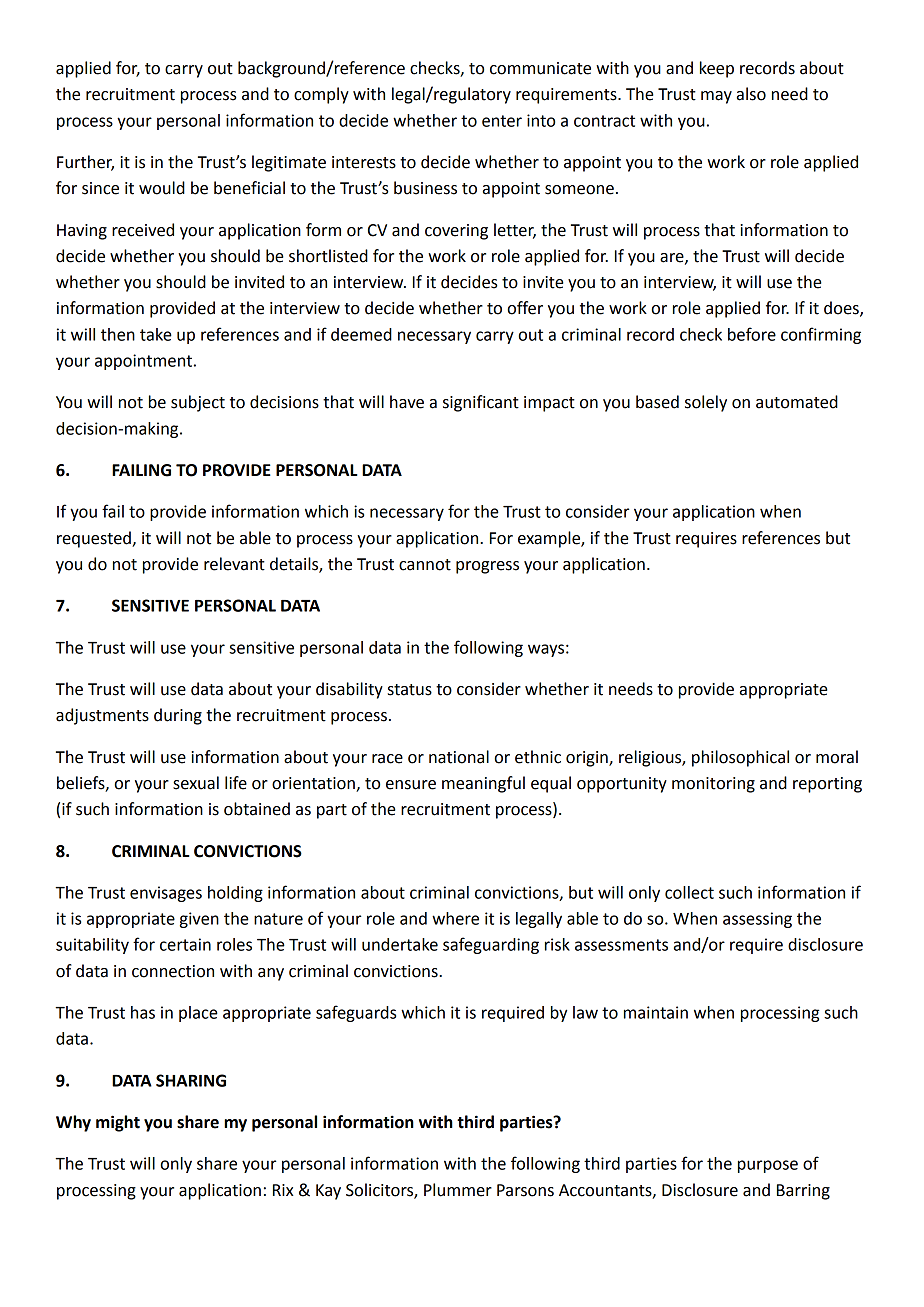  What do you see at coordinates (481, 403) in the page?
I see `significant` at bounding box center [481, 403].
